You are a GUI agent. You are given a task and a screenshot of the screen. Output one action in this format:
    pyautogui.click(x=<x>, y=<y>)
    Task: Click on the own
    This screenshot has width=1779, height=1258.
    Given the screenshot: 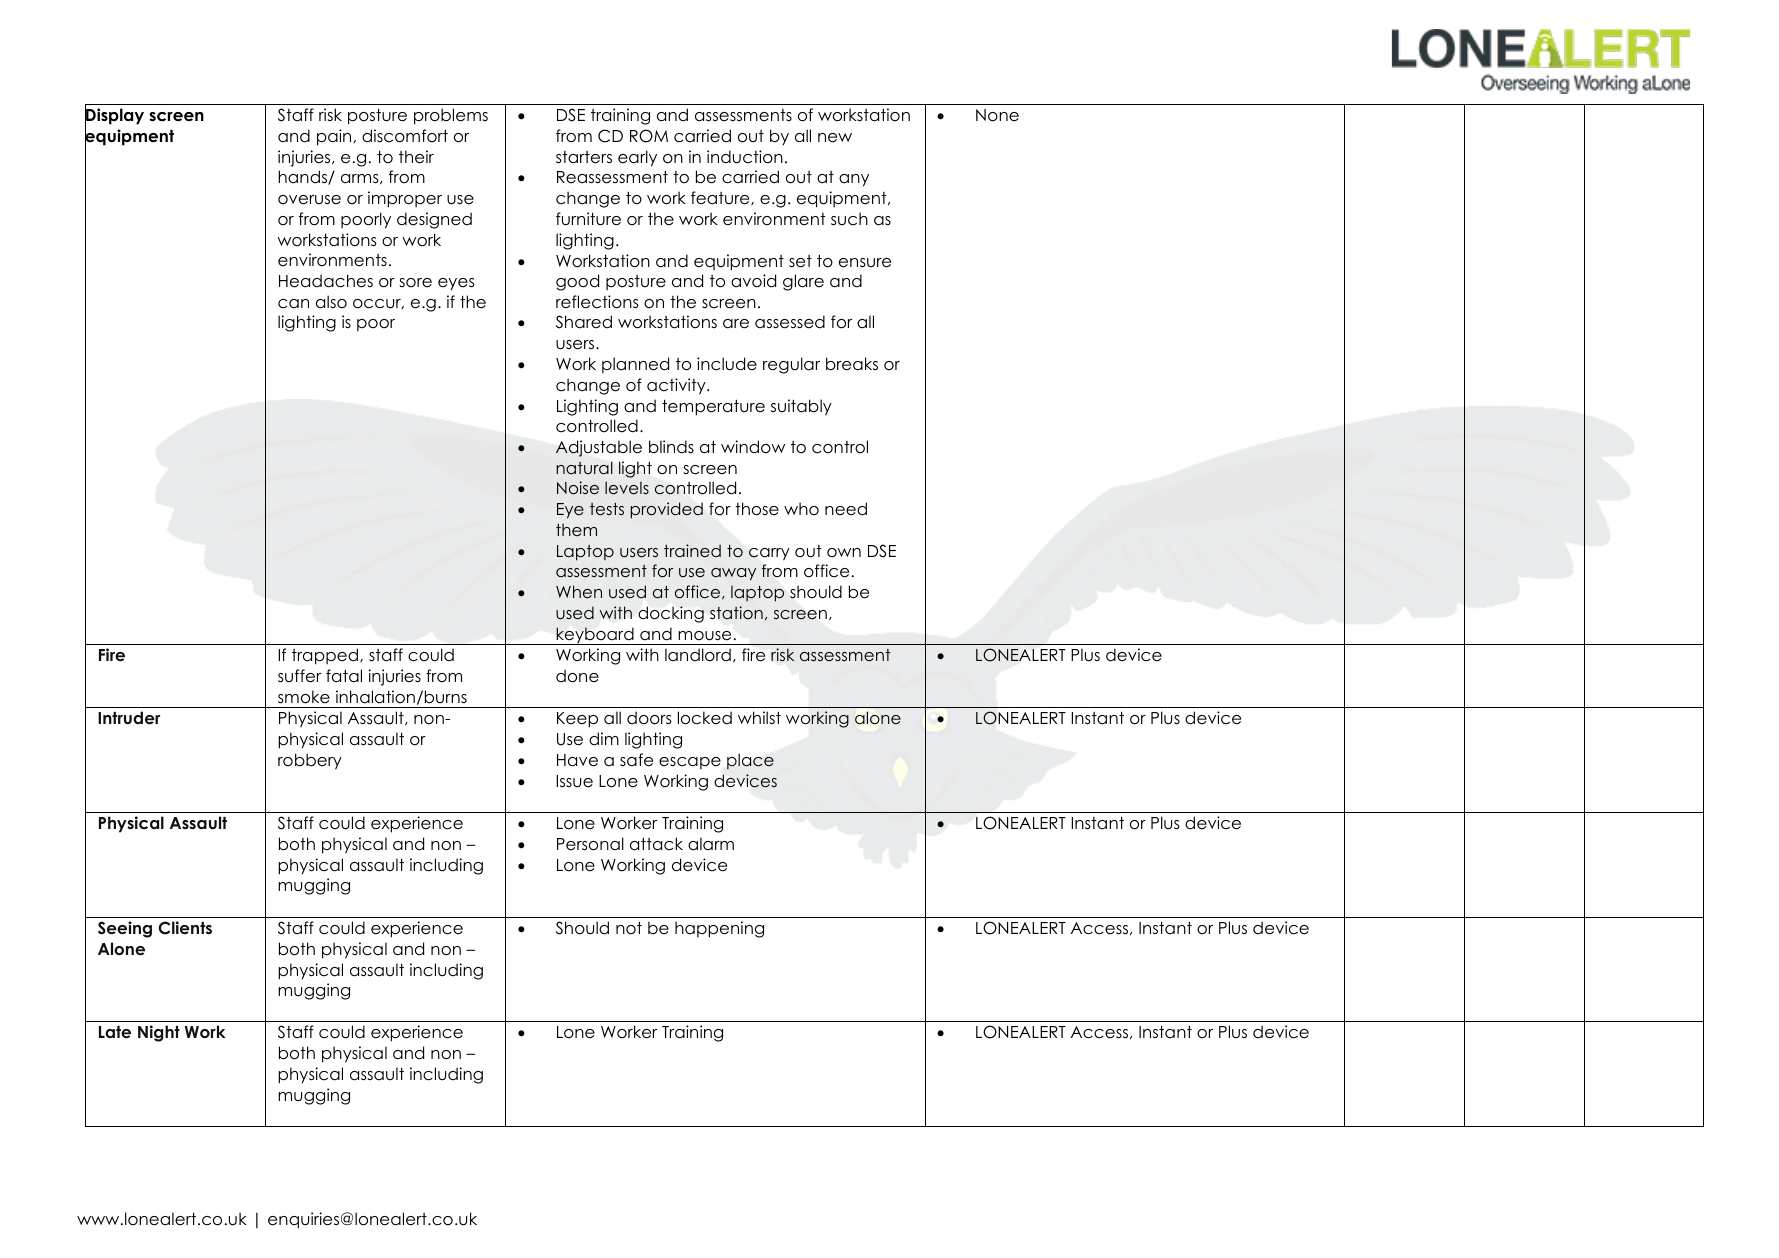 What is the action you would take?
    pyautogui.click(x=844, y=553)
